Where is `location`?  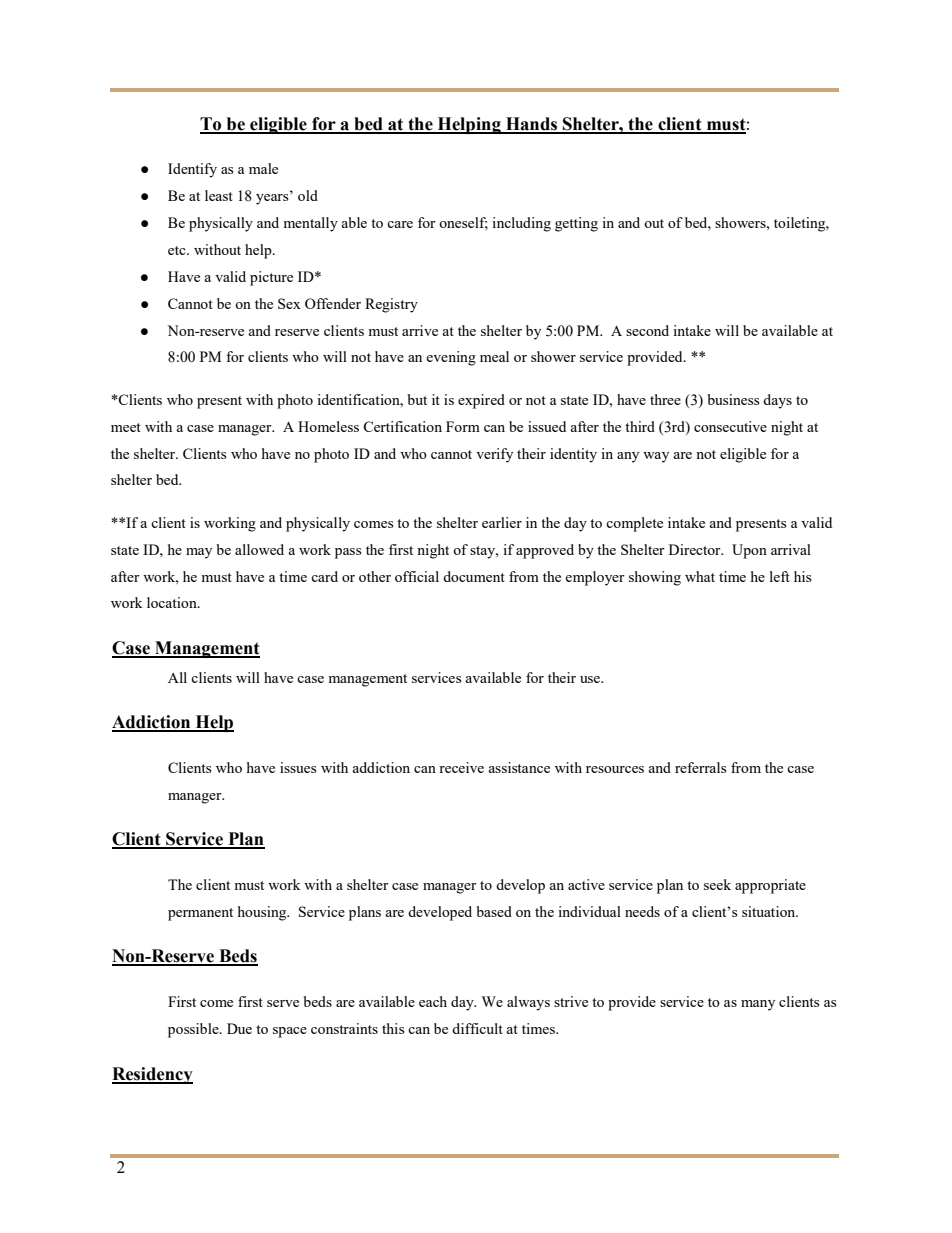
location is located at coordinates (173, 602).
